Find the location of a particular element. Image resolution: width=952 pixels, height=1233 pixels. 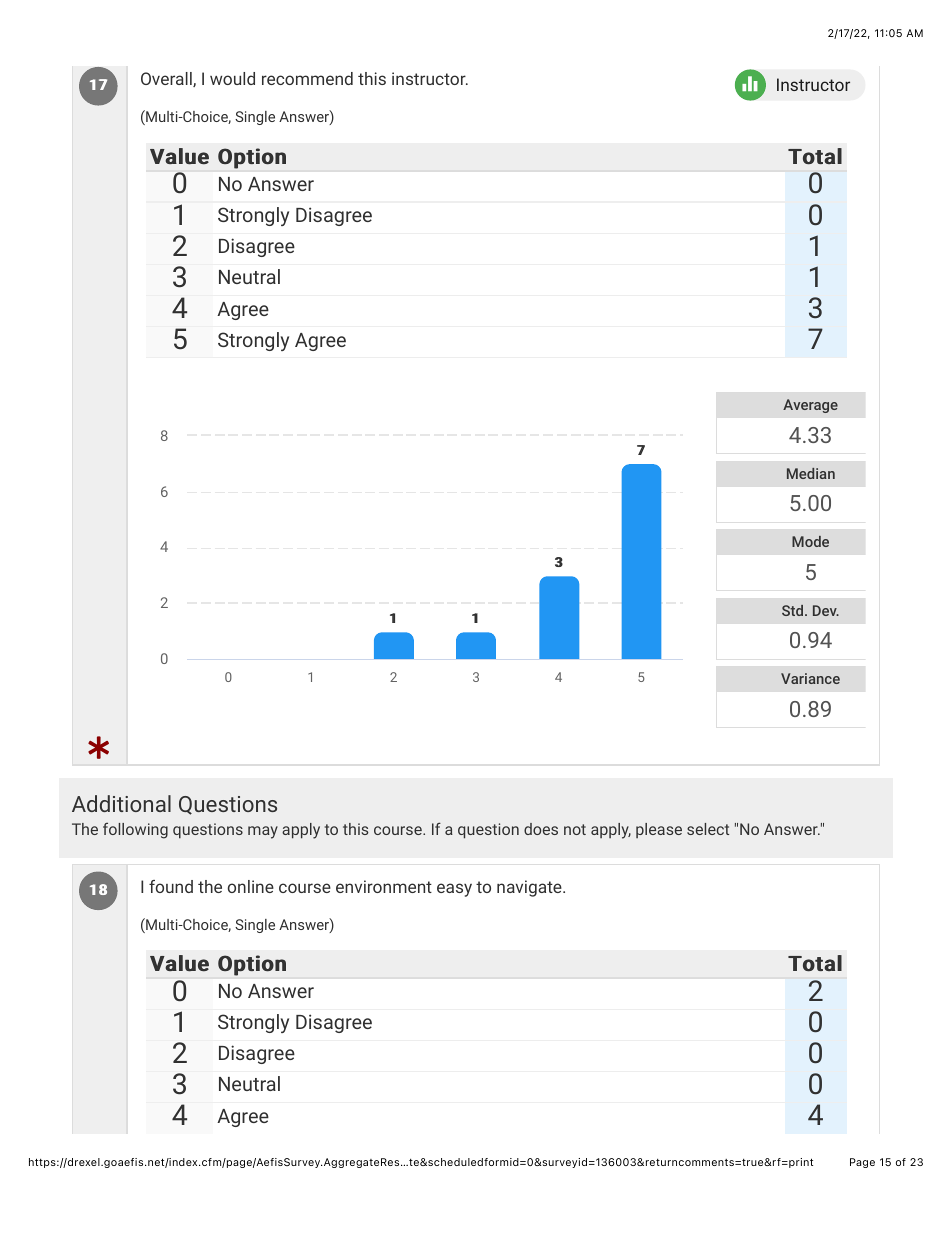

recommend is located at coordinates (307, 78).
